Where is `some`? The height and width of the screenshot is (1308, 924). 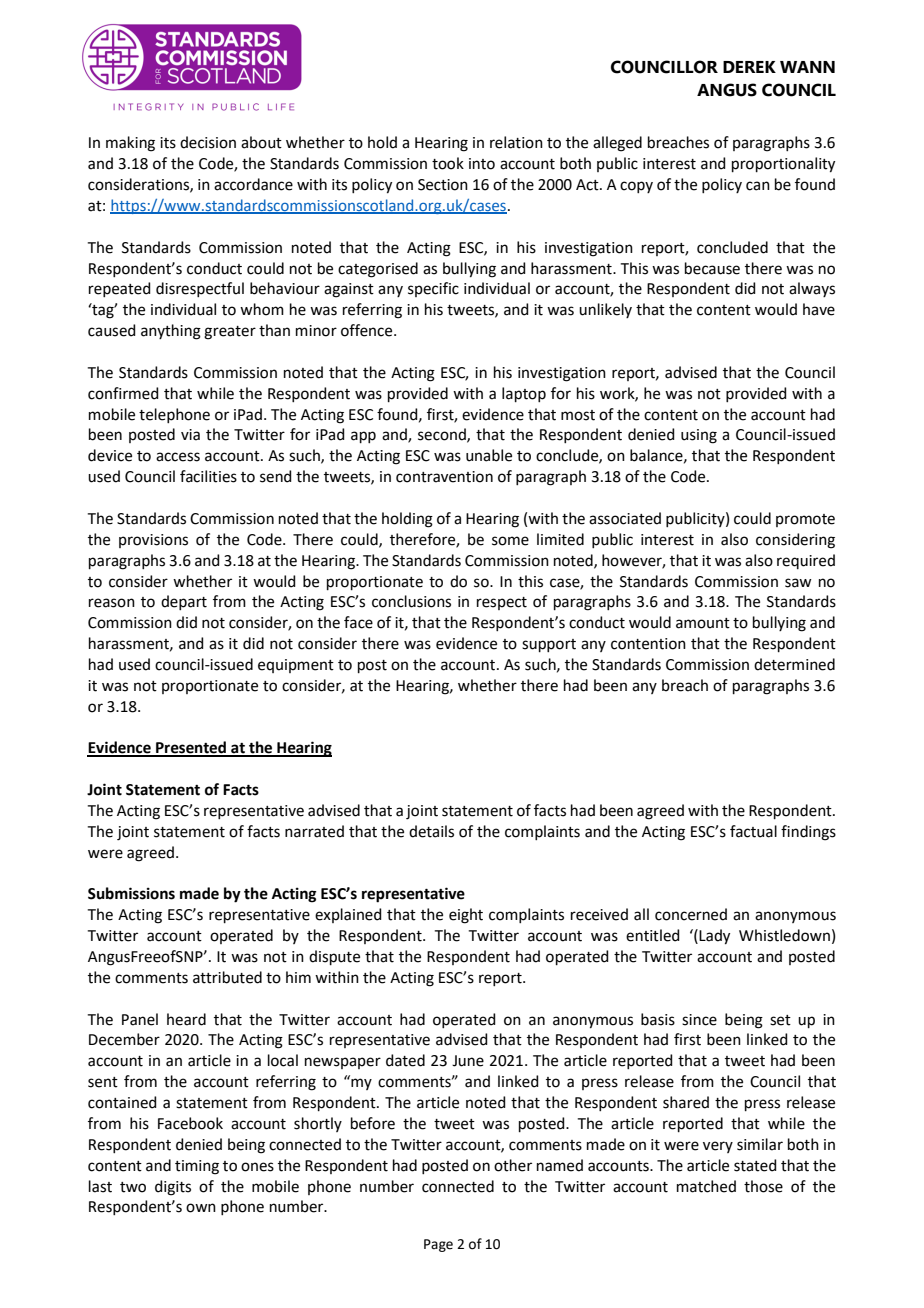
some is located at coordinates (510, 541).
